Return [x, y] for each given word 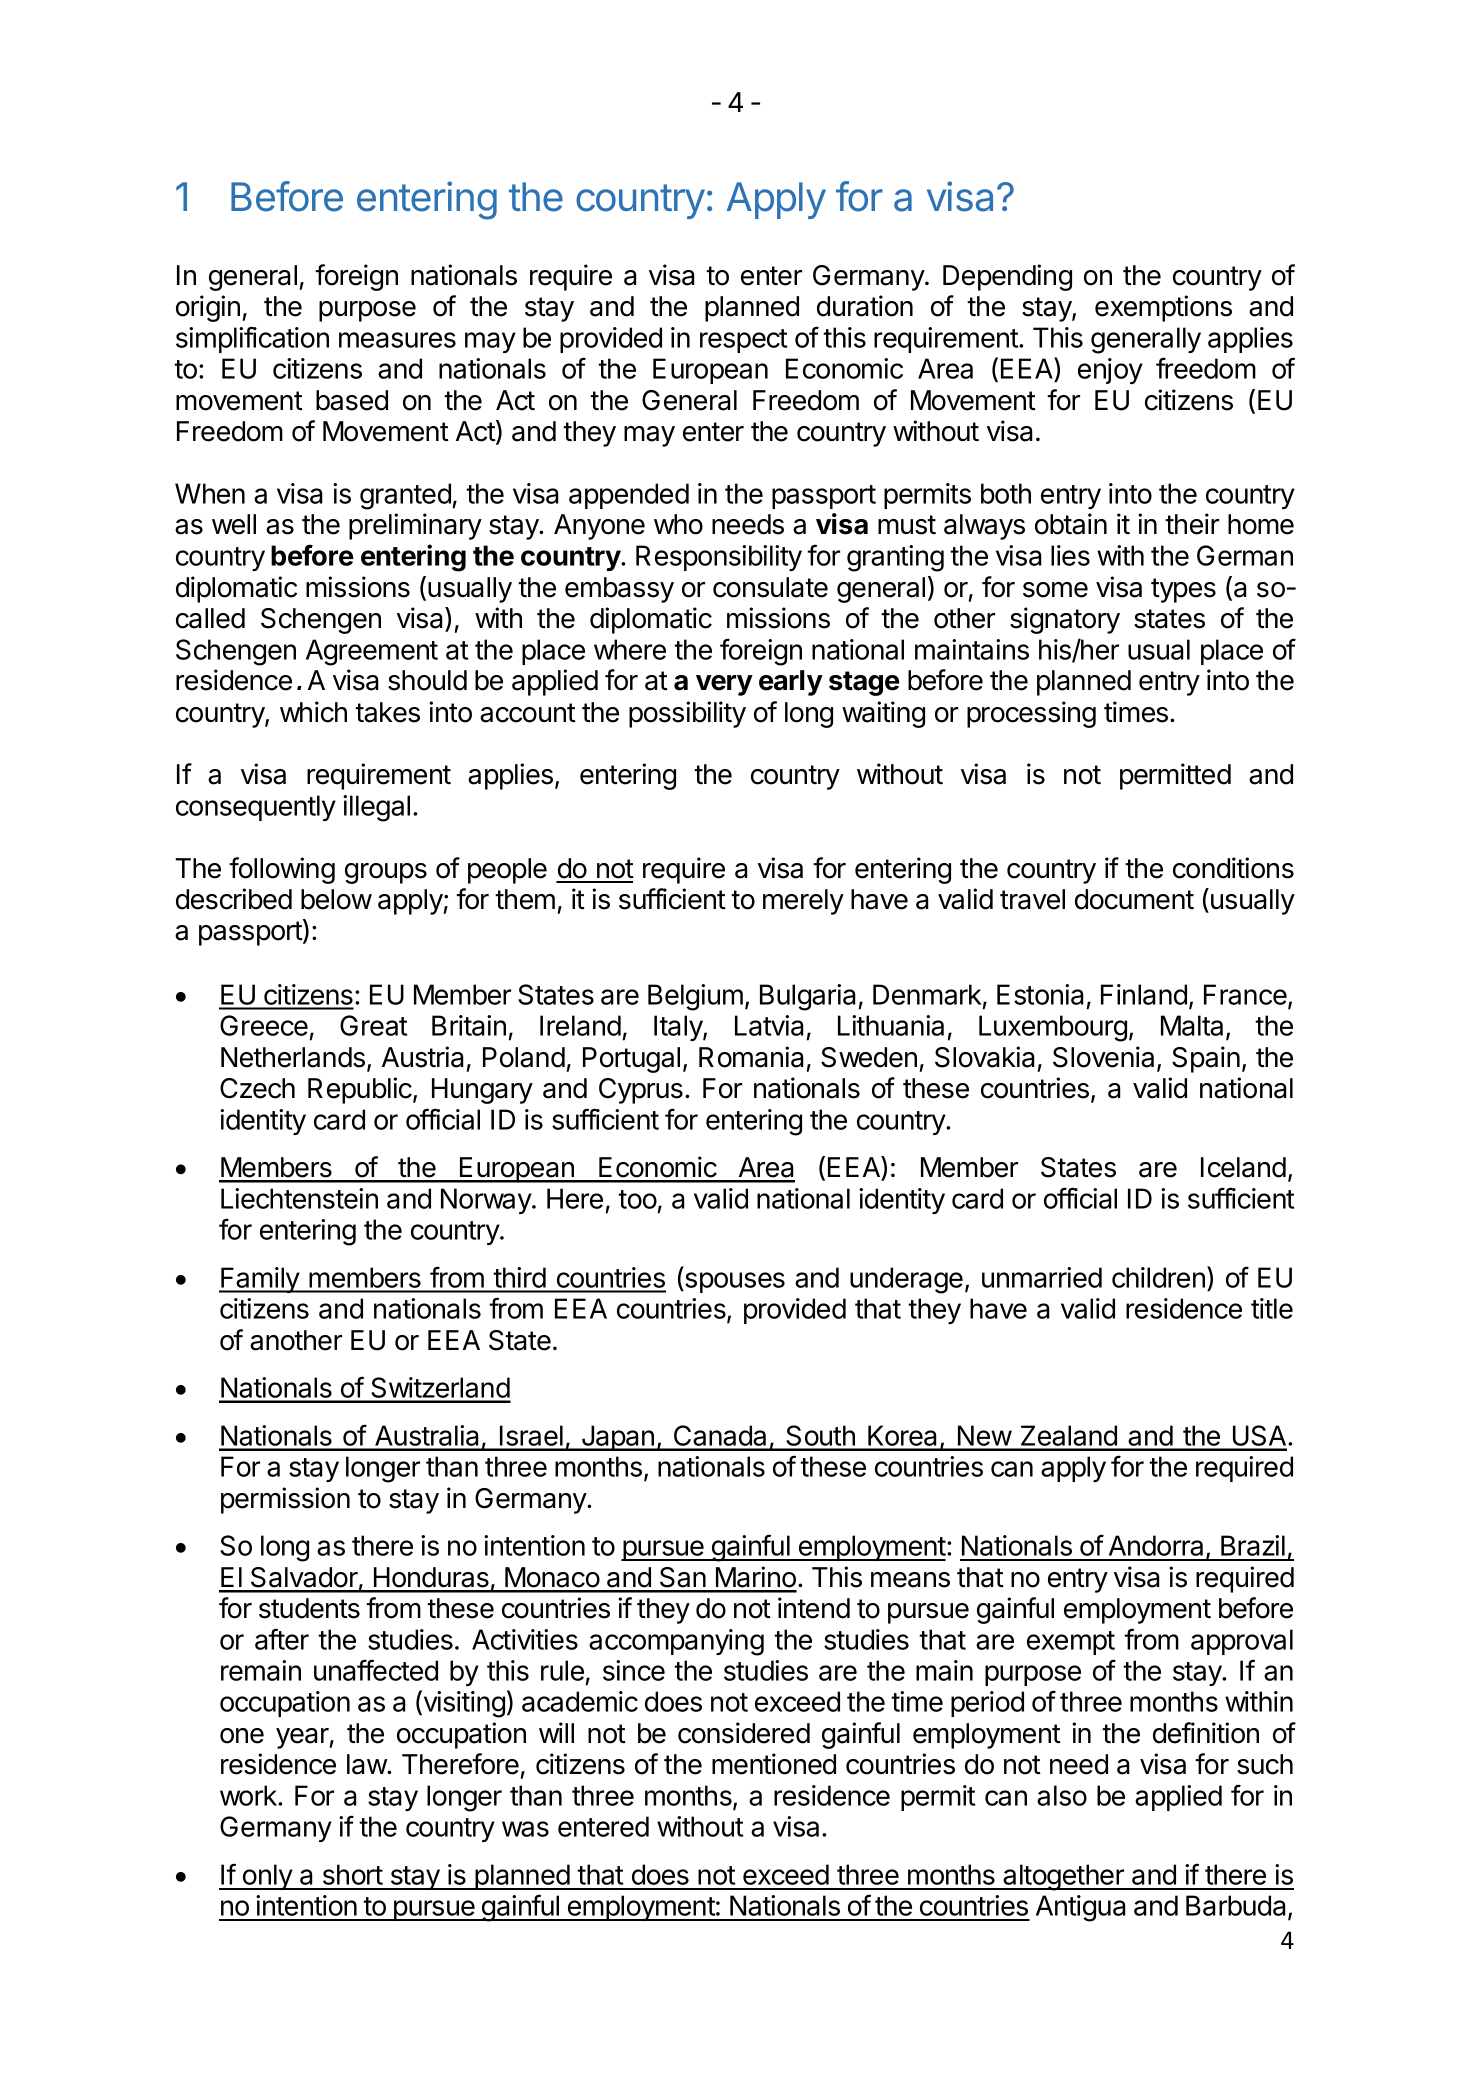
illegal [376, 808]
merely [803, 902]
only [267, 1877]
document [1134, 899]
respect [743, 341]
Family [260, 1280]
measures [397, 340]
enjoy [1110, 371]
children [1158, 1277]
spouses [734, 1282]
